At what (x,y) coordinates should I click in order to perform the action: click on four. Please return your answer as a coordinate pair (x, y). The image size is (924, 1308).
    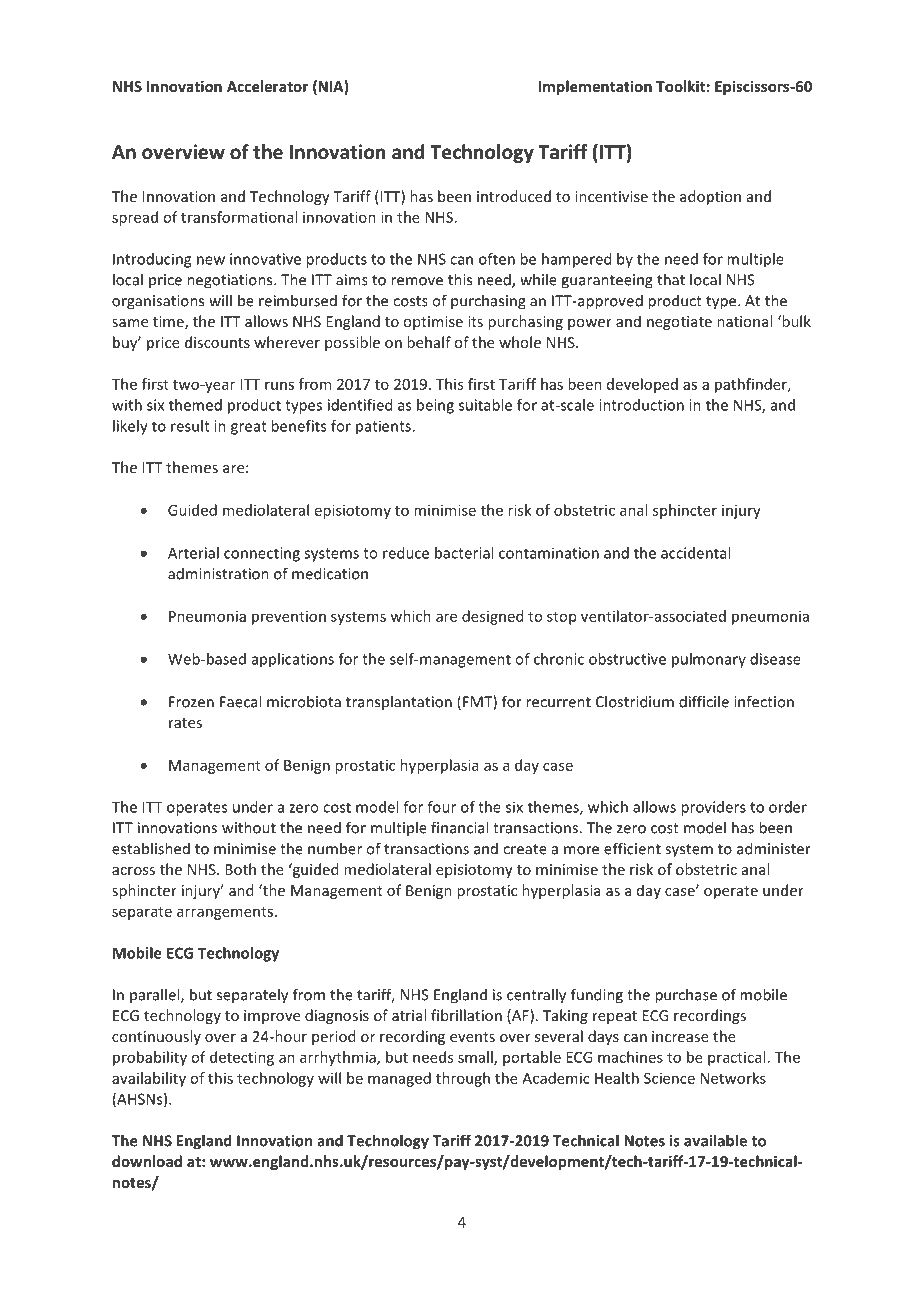
    Looking at the image, I should click on (441, 807).
